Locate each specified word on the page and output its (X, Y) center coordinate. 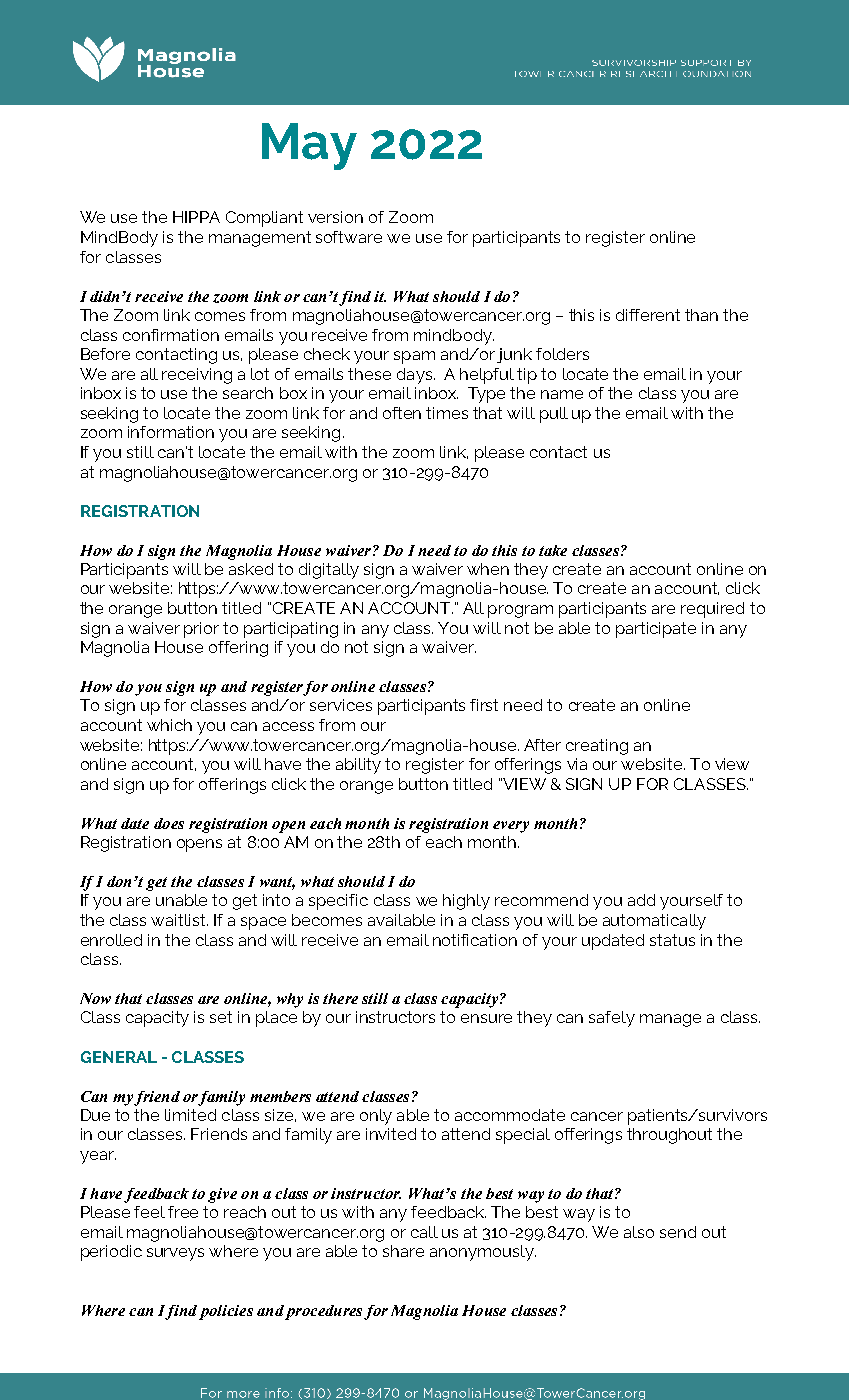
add (641, 900)
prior (201, 630)
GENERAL (119, 1057)
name (562, 394)
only (376, 1117)
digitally (329, 571)
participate (656, 630)
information (171, 432)
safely (612, 1019)
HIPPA (196, 217)
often (402, 413)
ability (358, 766)
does (169, 823)
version (335, 217)
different (648, 315)
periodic (111, 1253)
